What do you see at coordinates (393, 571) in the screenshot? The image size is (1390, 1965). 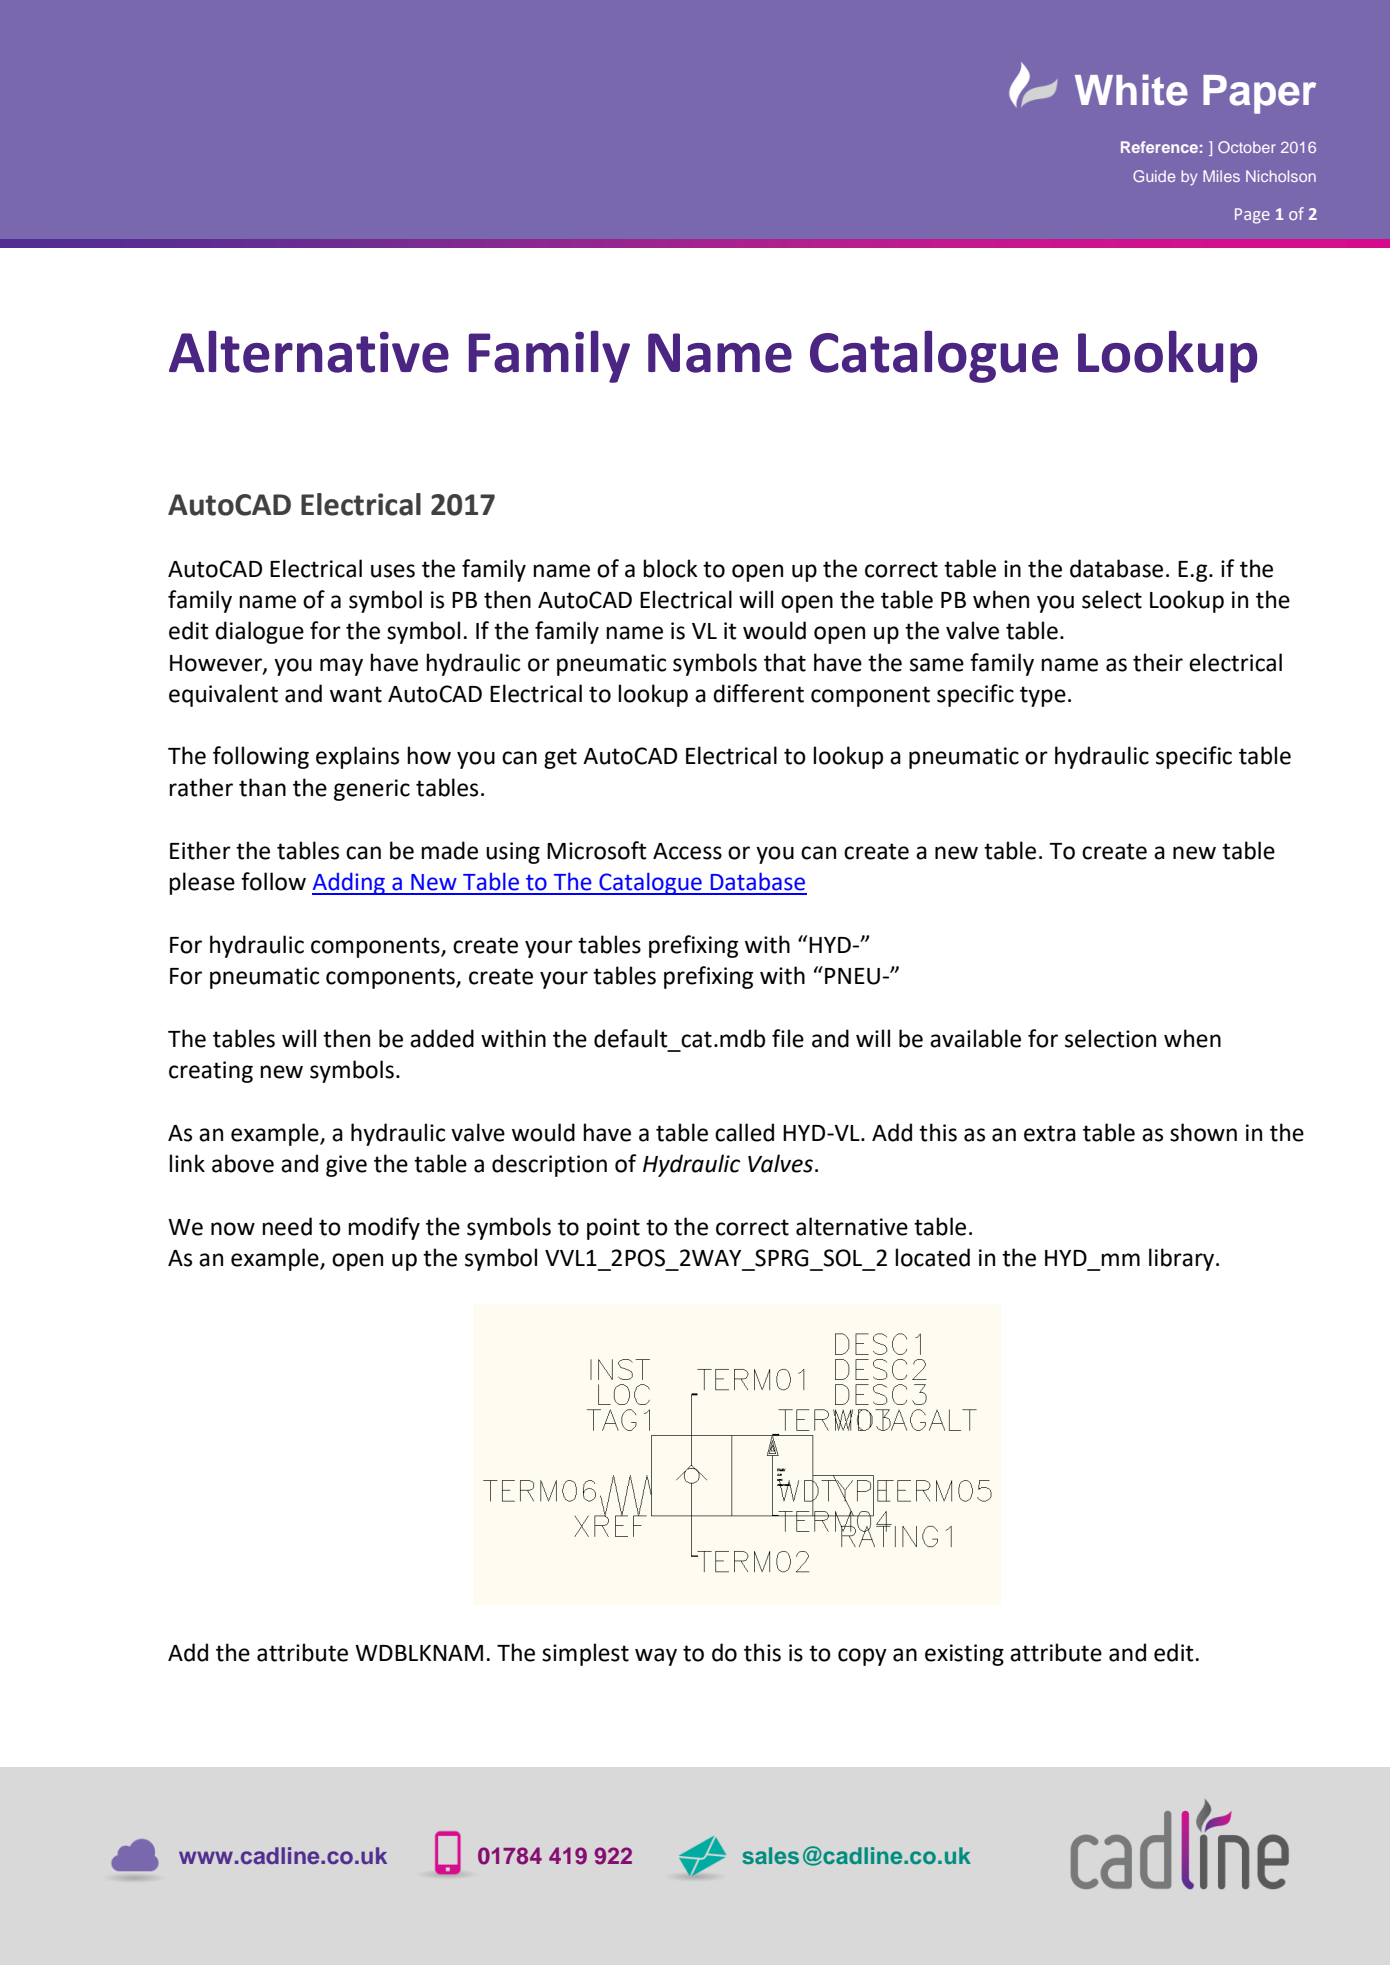 I see `uses` at bounding box center [393, 571].
